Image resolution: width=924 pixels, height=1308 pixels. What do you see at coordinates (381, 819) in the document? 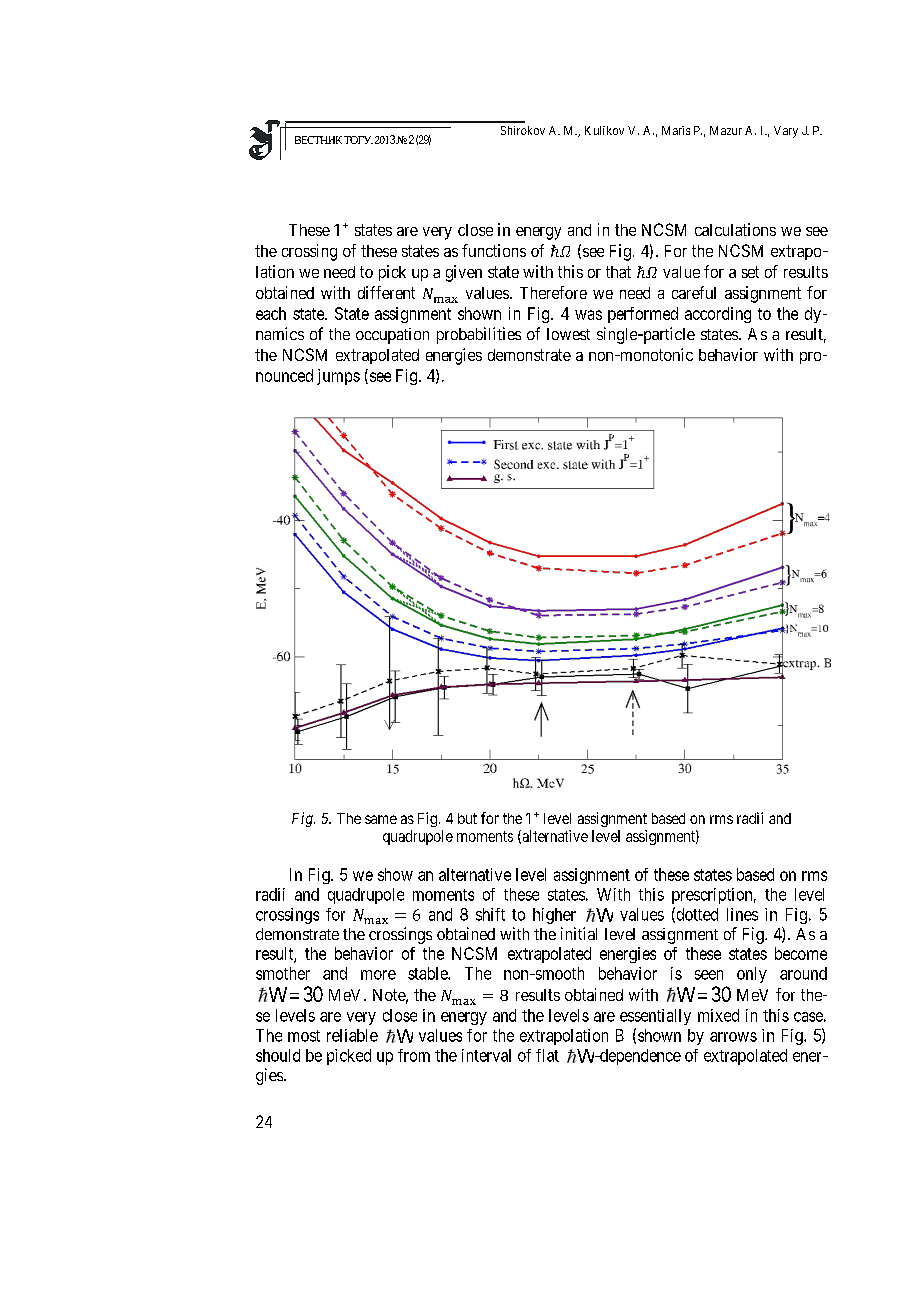
I see `same` at bounding box center [381, 819].
